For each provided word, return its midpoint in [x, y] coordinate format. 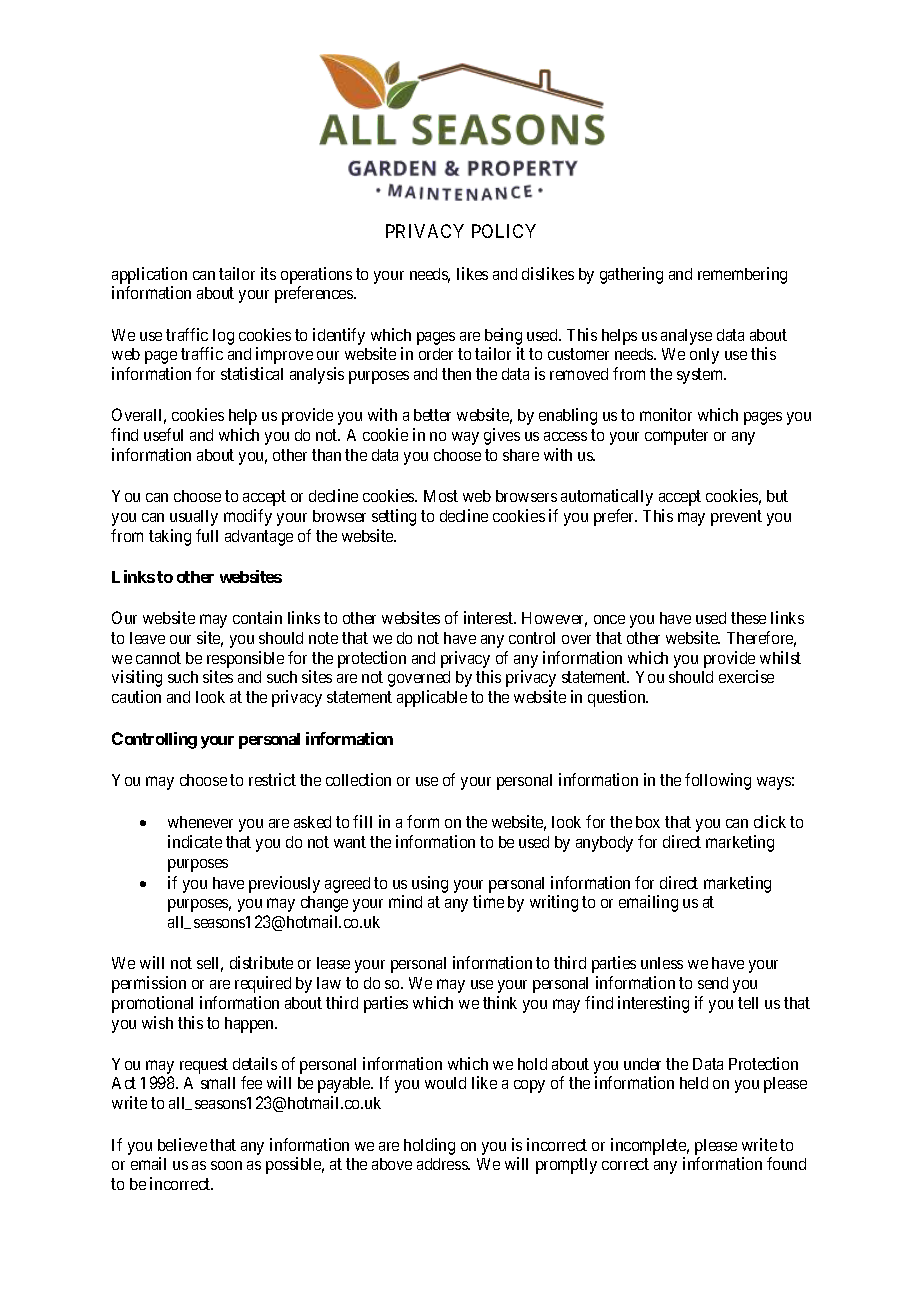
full [207, 535]
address [443, 1164]
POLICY [504, 231]
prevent [736, 518]
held [694, 1083]
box [648, 822]
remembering [742, 275]
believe [182, 1144]
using [430, 884]
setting [394, 517]
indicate [195, 841]
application [149, 275]
